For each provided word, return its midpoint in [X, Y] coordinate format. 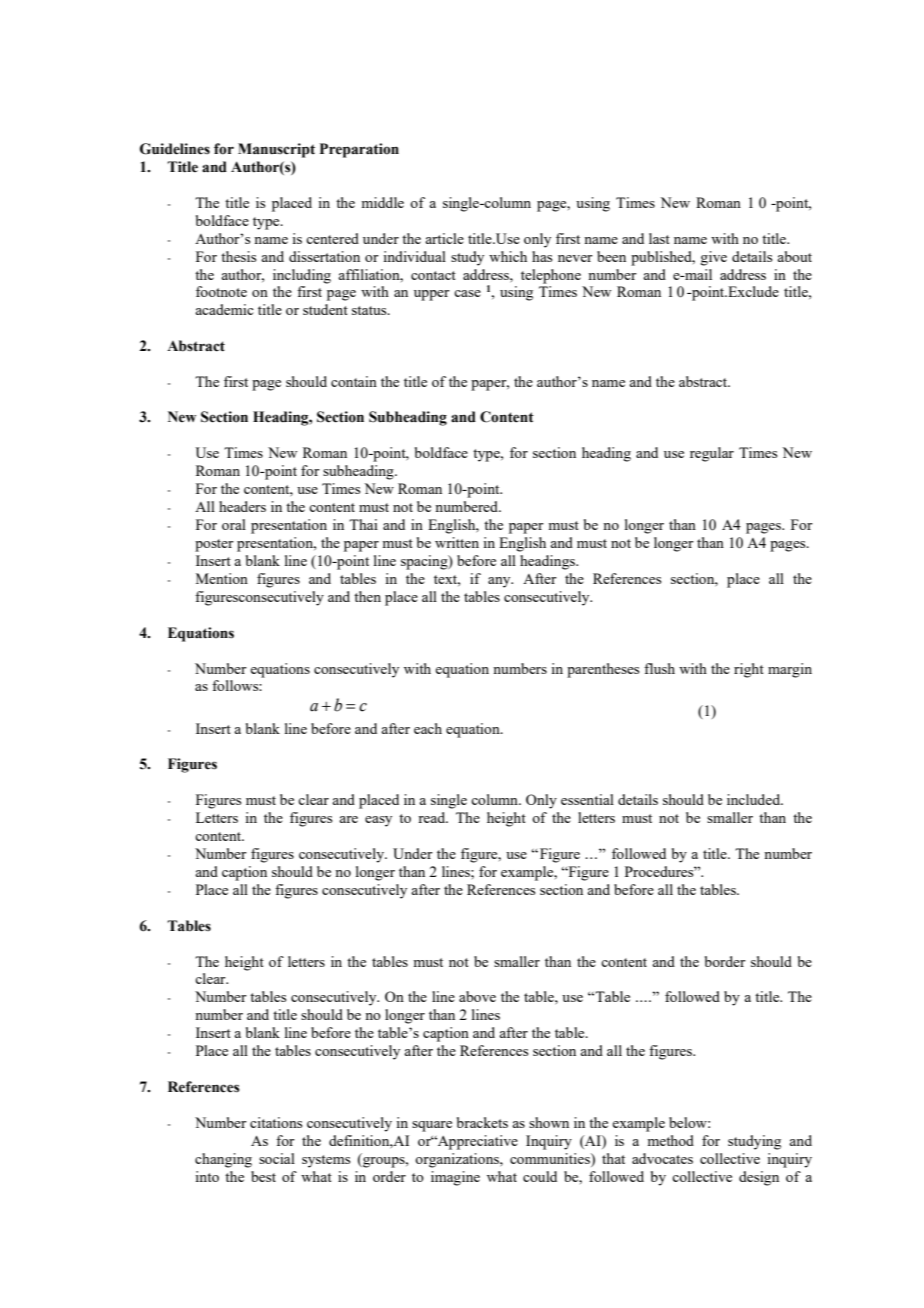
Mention [222, 578]
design [759, 1178]
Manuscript [276, 150]
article [444, 238]
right [749, 670]
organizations [458, 1160]
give [713, 258]
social [277, 1158]
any [500, 582]
